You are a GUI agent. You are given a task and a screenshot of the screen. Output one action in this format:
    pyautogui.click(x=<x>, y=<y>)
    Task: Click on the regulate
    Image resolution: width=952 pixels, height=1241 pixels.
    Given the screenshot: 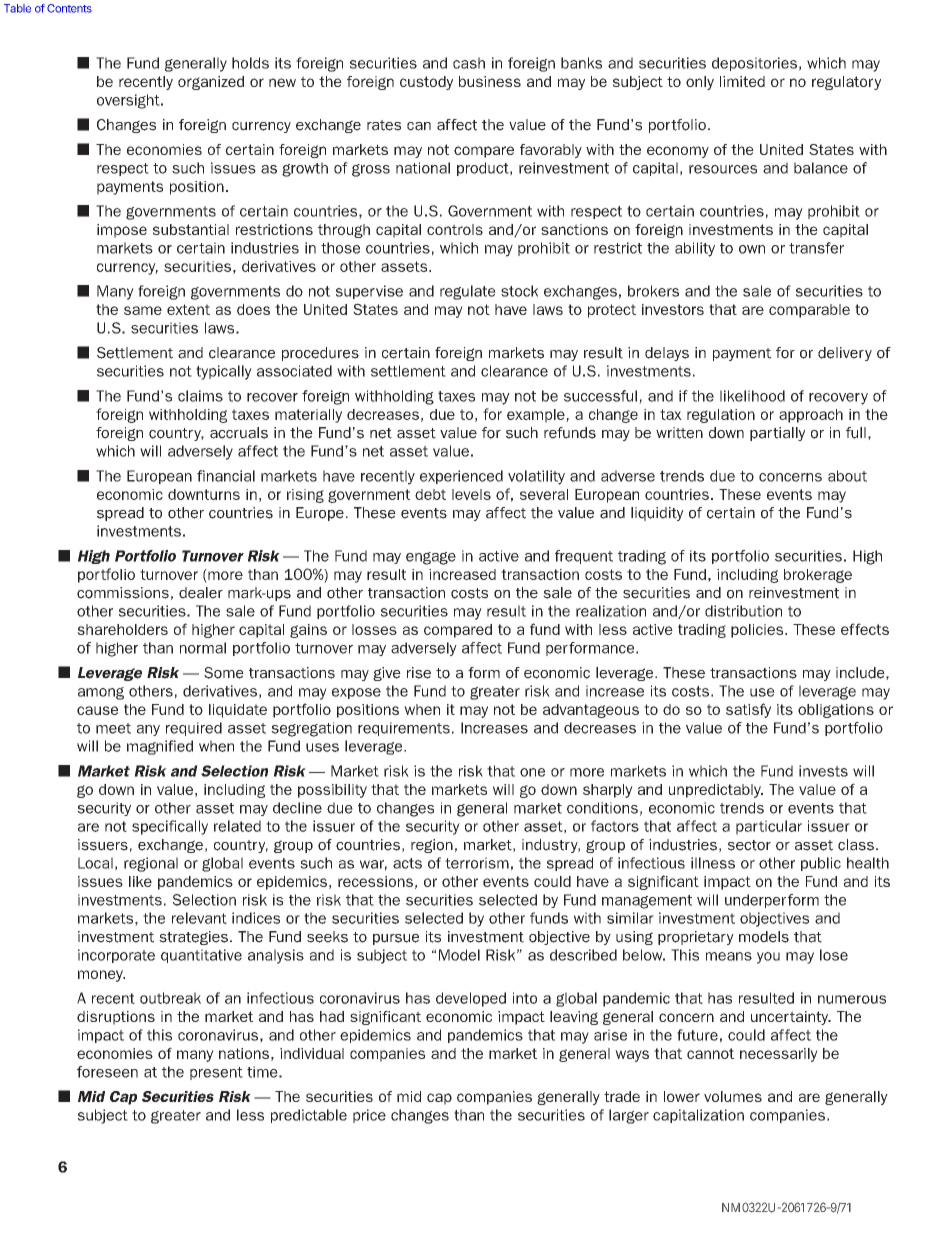 What is the action you would take?
    pyautogui.click(x=468, y=292)
